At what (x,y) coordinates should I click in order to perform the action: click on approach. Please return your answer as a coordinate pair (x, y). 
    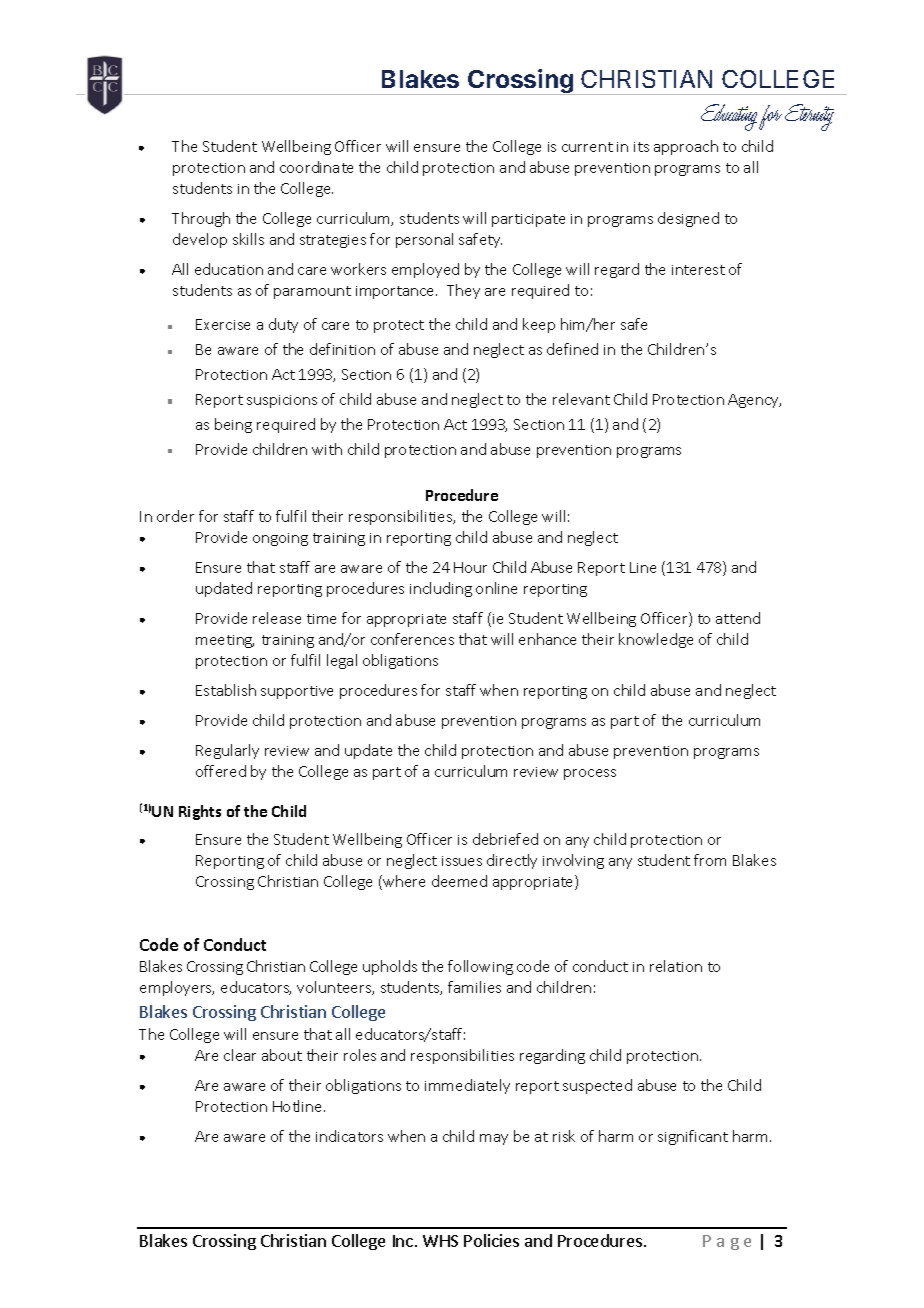
    Looking at the image, I should click on (686, 147).
